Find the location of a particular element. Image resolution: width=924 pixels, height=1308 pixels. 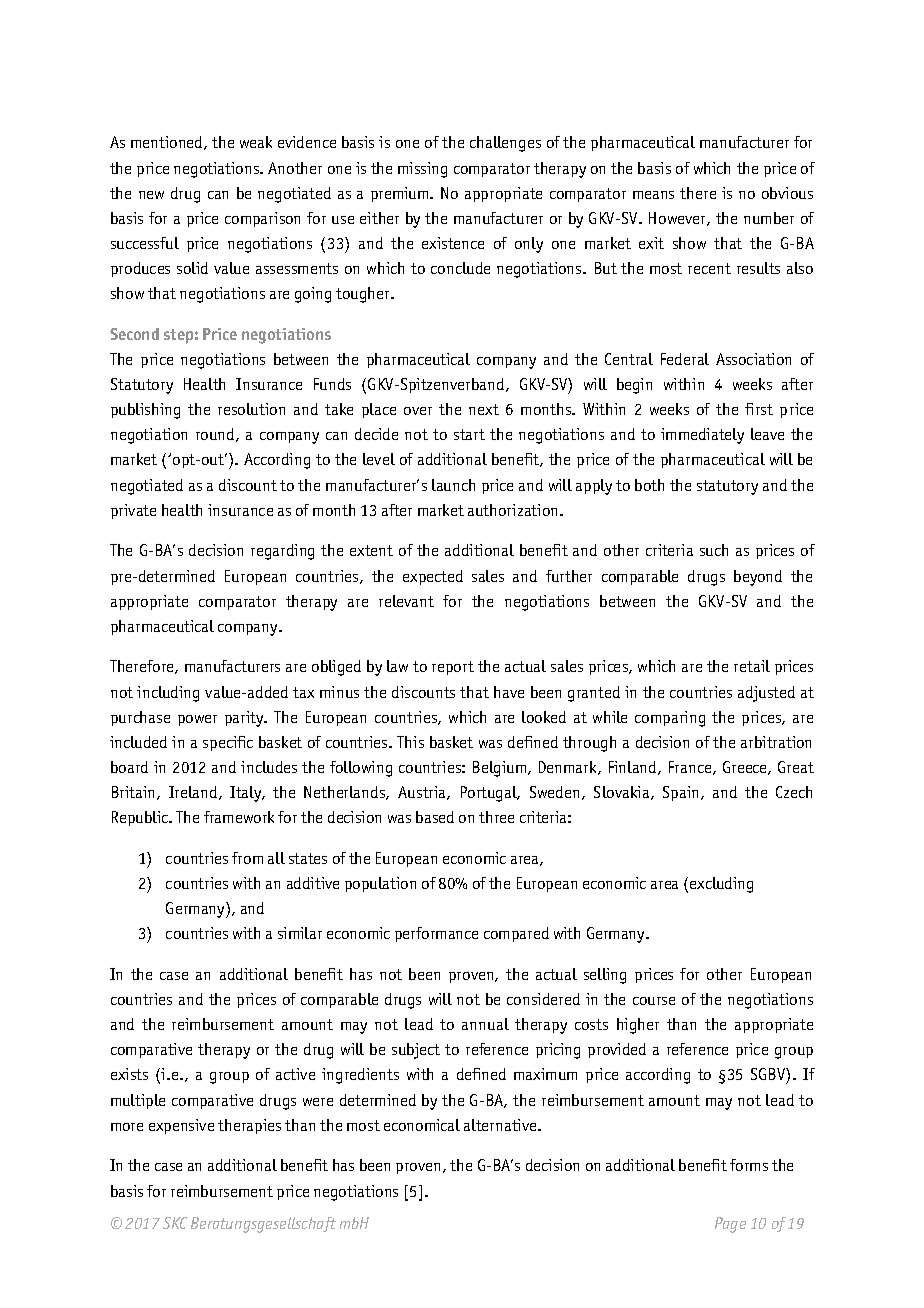

excluding is located at coordinates (721, 885).
